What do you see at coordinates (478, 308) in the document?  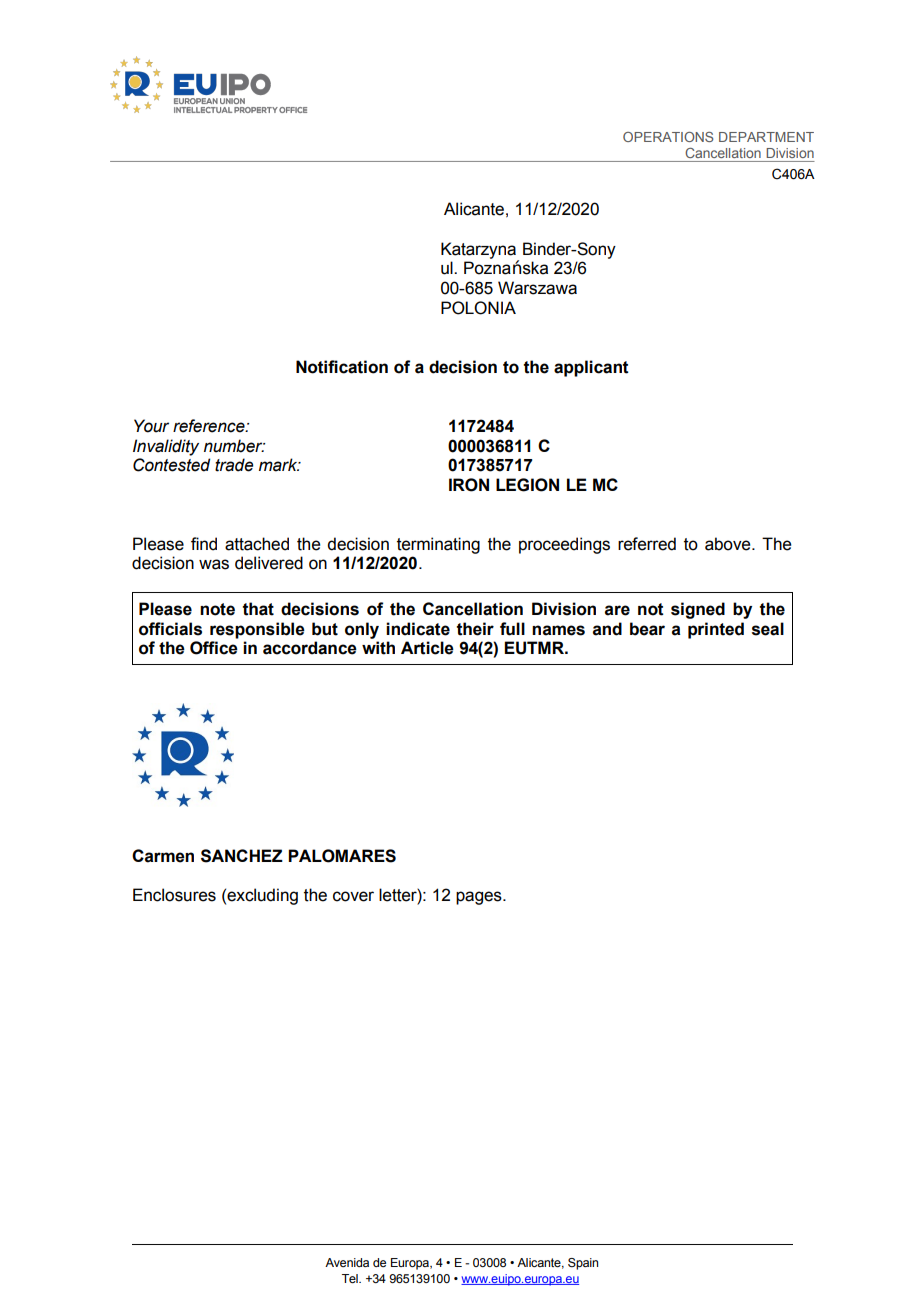 I see `POLONIA` at bounding box center [478, 308].
